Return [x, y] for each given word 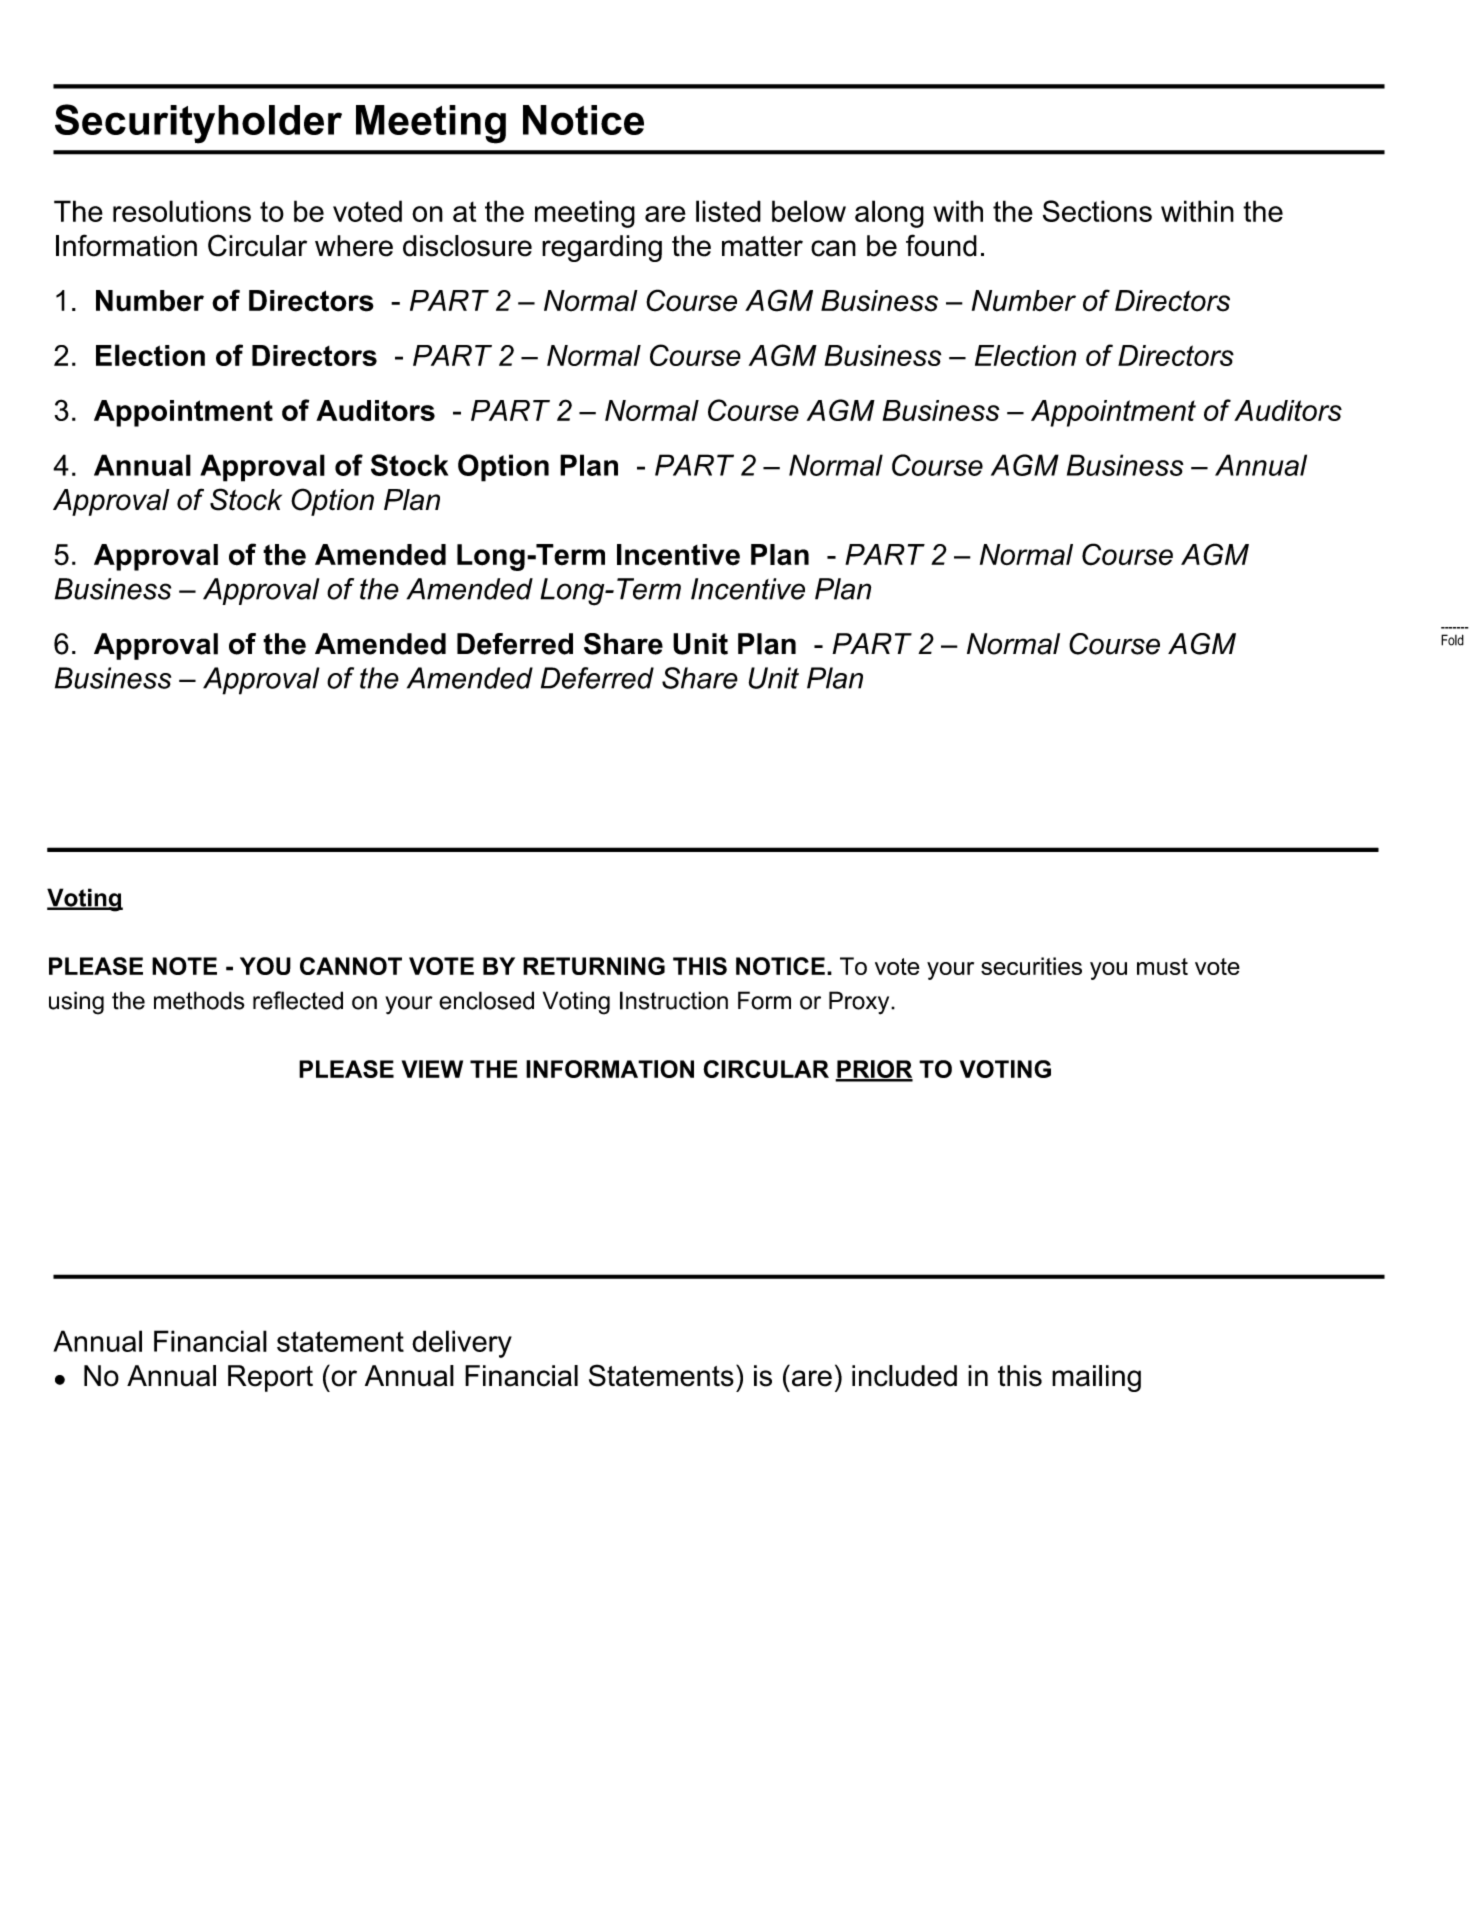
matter [762, 246]
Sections [1097, 211]
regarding [602, 248]
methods [199, 1000]
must [1162, 966]
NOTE [184, 966]
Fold [1452, 640]
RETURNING [594, 966]
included [904, 1376]
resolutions [182, 211]
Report [270, 1378]
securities [1031, 966]
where [354, 246]
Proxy [860, 1003]
